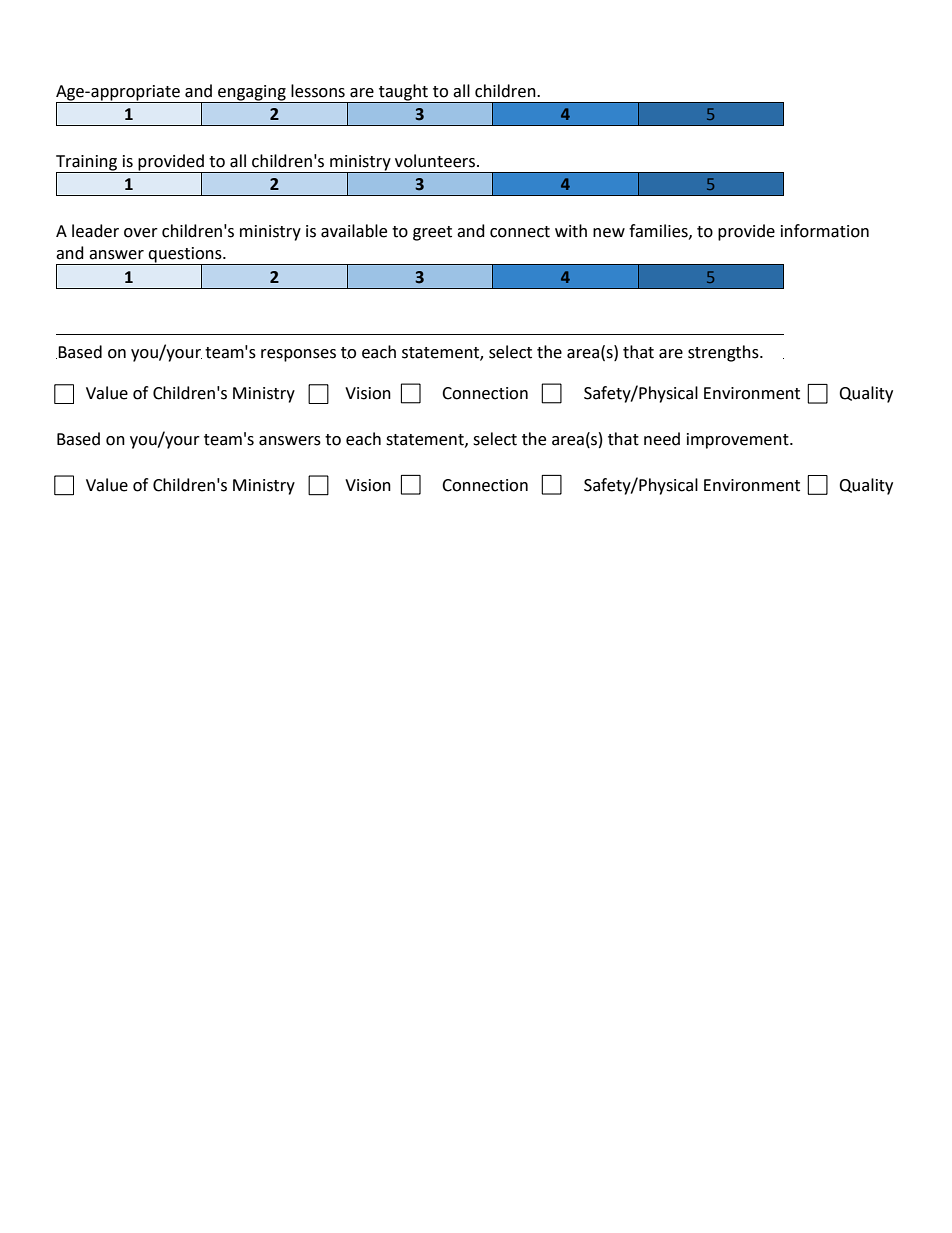 The height and width of the screenshot is (1233, 952). What do you see at coordinates (95, 231) in the screenshot?
I see `leader` at bounding box center [95, 231].
